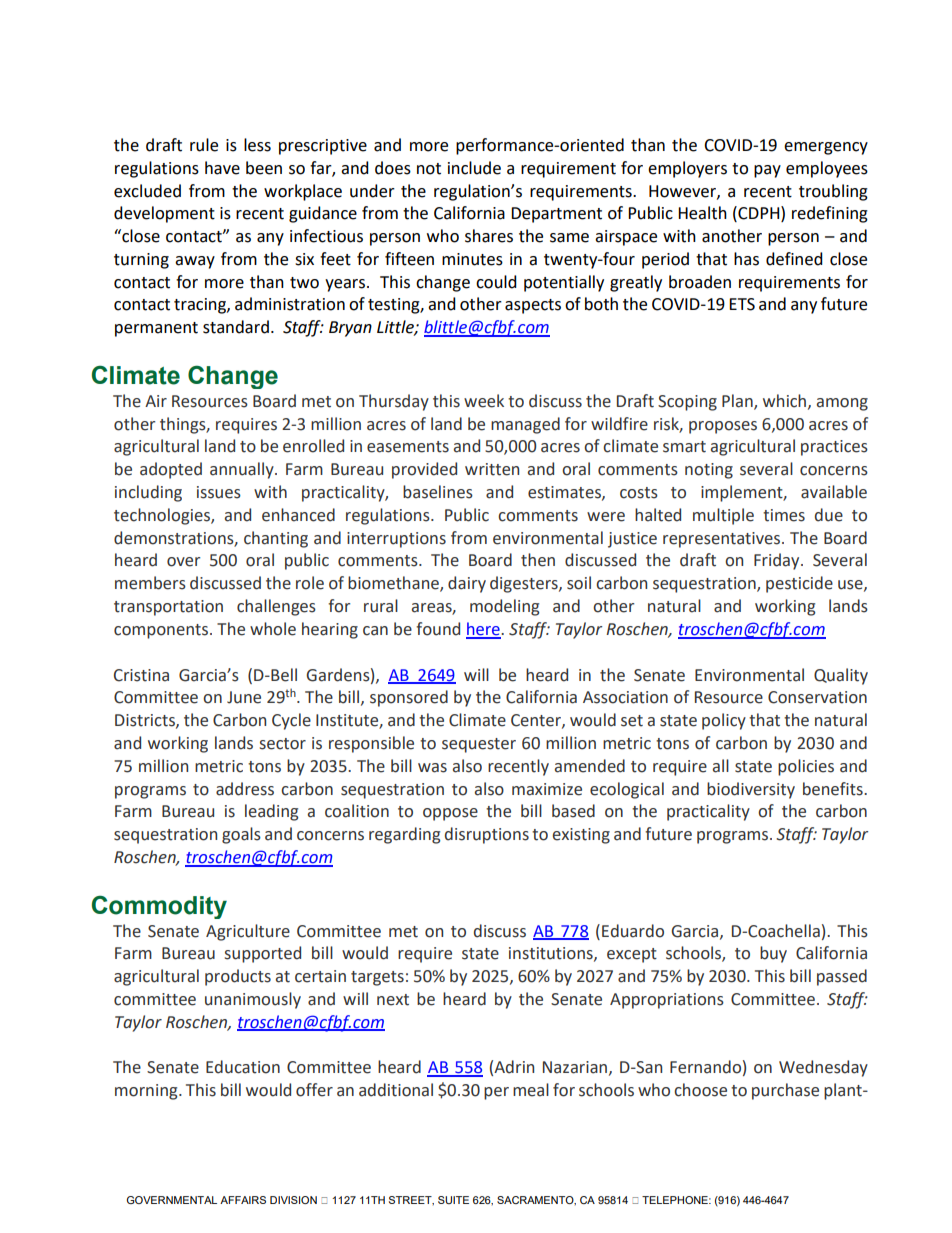 The height and width of the page is (1233, 952). Describe the element at coordinates (243, 470) in the page. I see `annually` at that location.
